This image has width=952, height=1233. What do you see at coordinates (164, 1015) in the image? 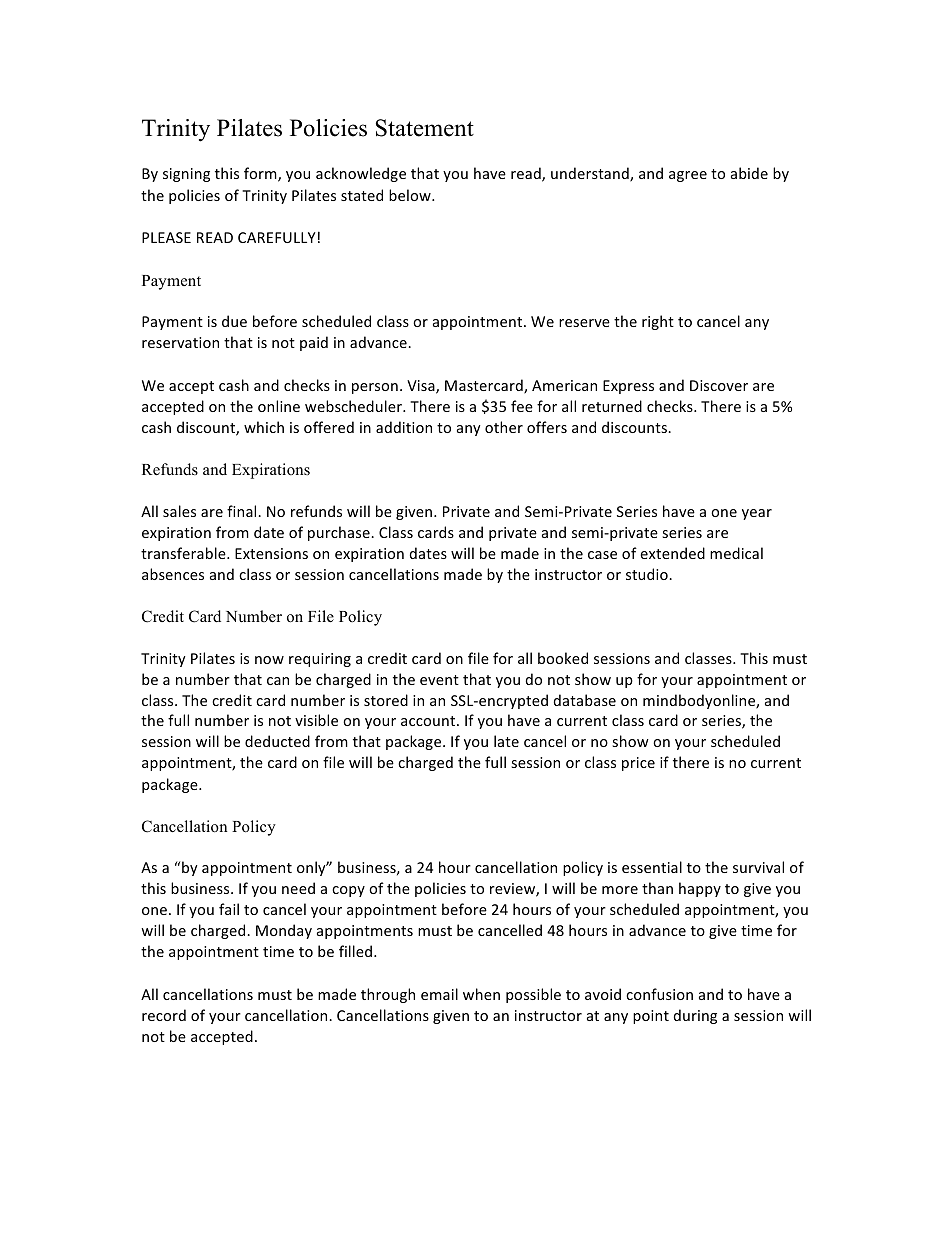
I see `record` at bounding box center [164, 1015].
